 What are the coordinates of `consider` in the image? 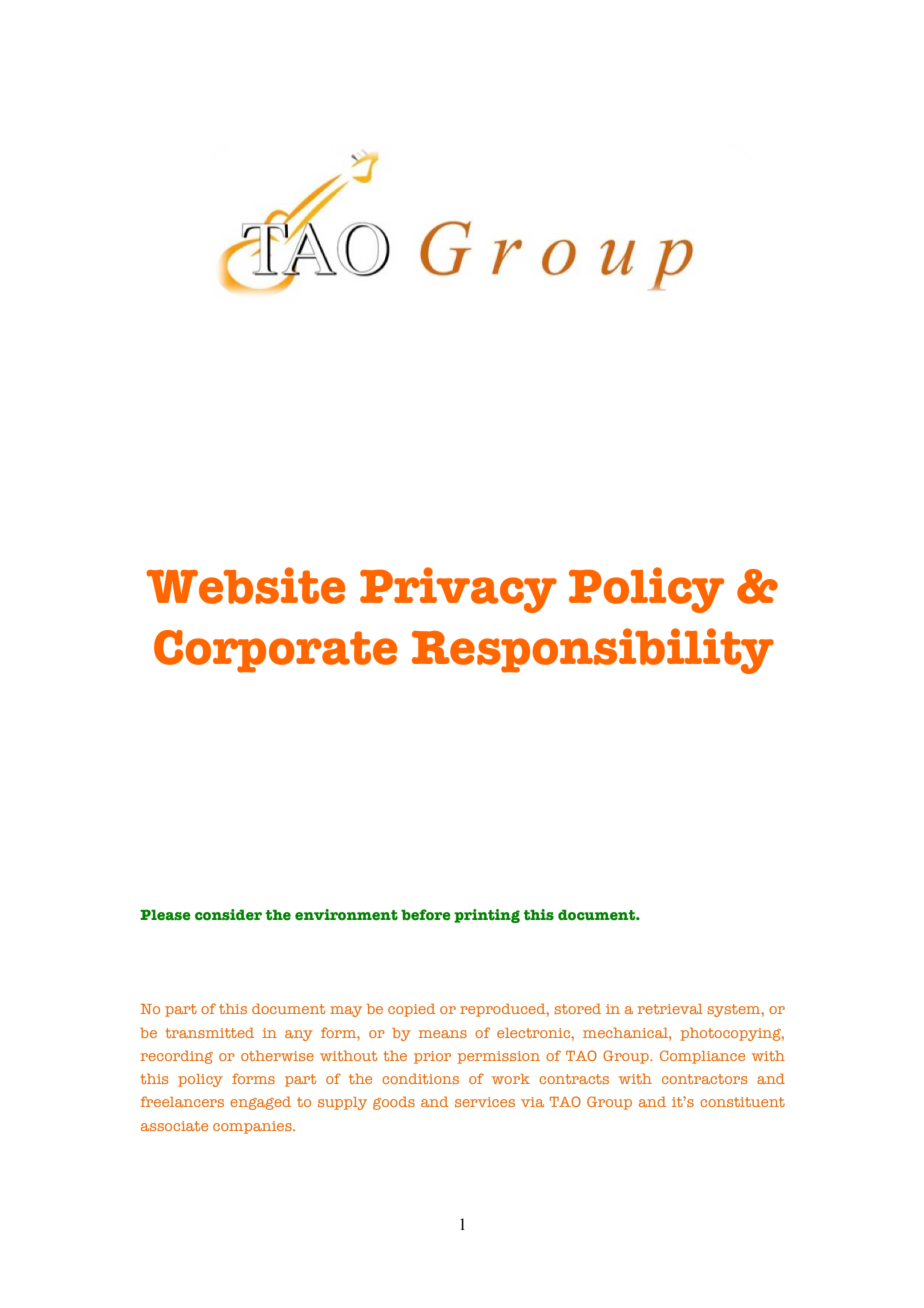 It's located at (228, 915).
